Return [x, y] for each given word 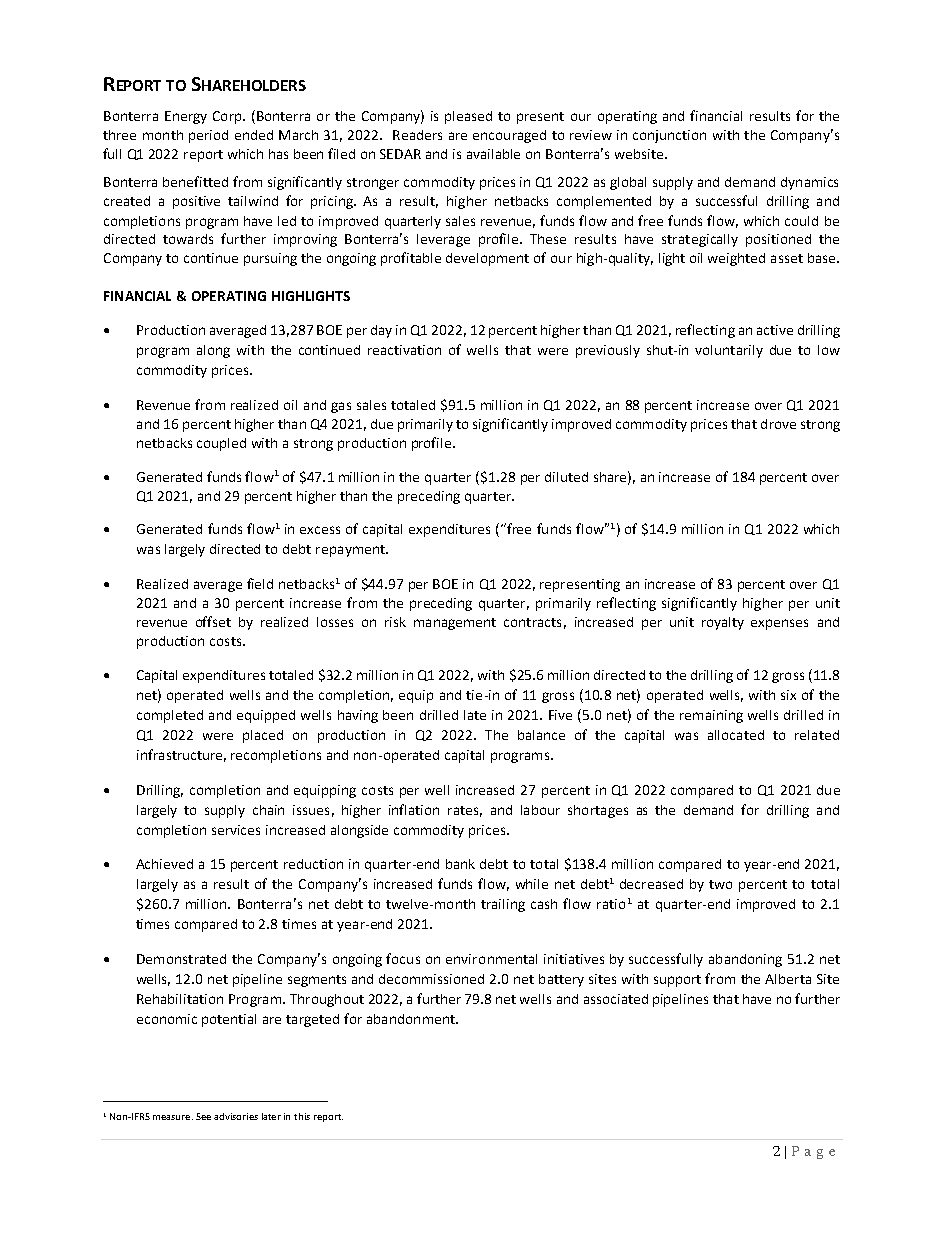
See [203, 1116]
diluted [566, 477]
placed [263, 736]
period [208, 136]
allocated [736, 735]
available [493, 154]
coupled [221, 444]
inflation [414, 809]
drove [778, 424]
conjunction [669, 136]
